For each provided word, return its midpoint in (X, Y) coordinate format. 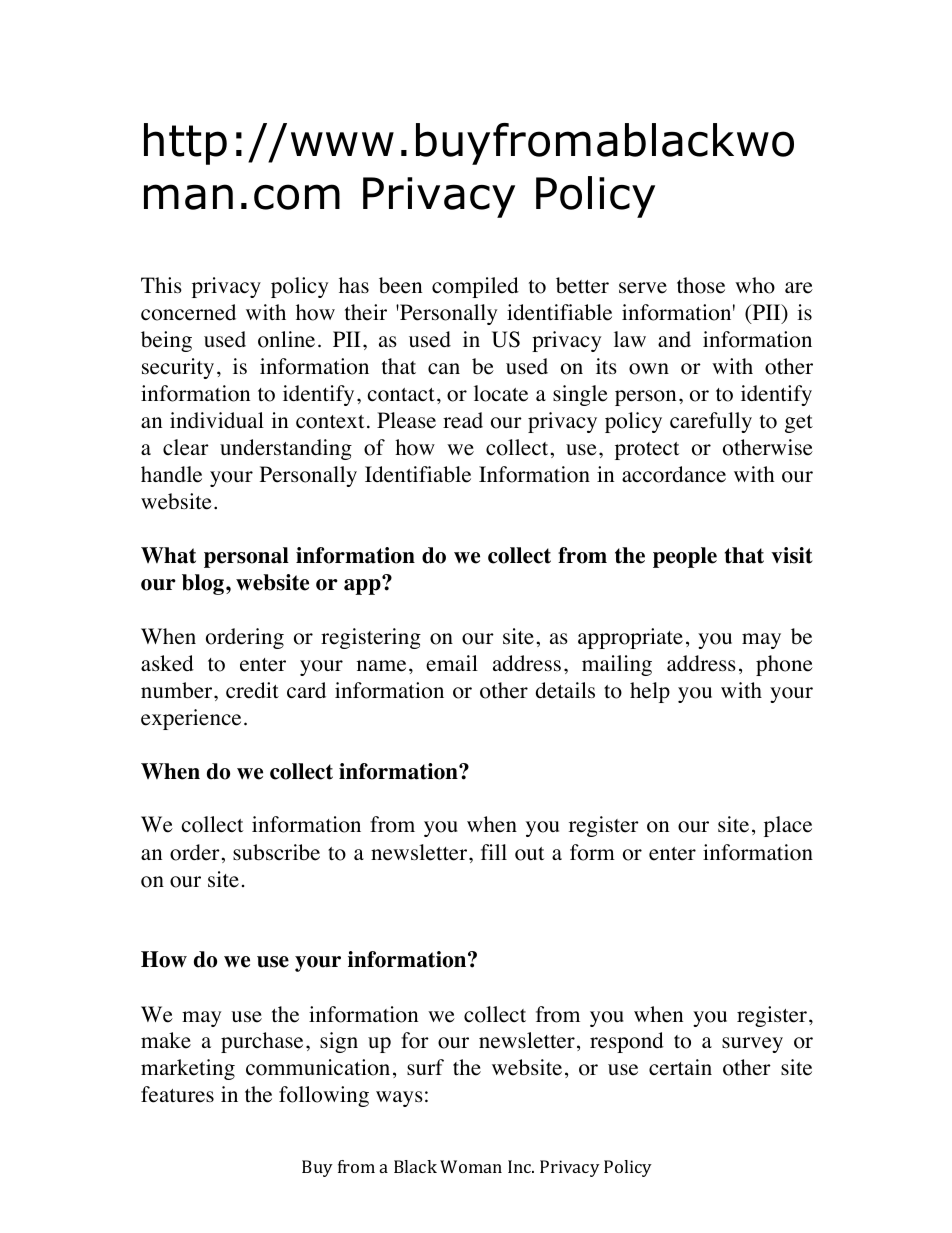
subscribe (276, 852)
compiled (475, 287)
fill (494, 852)
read (463, 420)
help (650, 692)
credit (252, 690)
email (452, 663)
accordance (674, 474)
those (701, 285)
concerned (188, 312)
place (788, 826)
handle (171, 474)
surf (425, 1067)
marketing (188, 1069)
